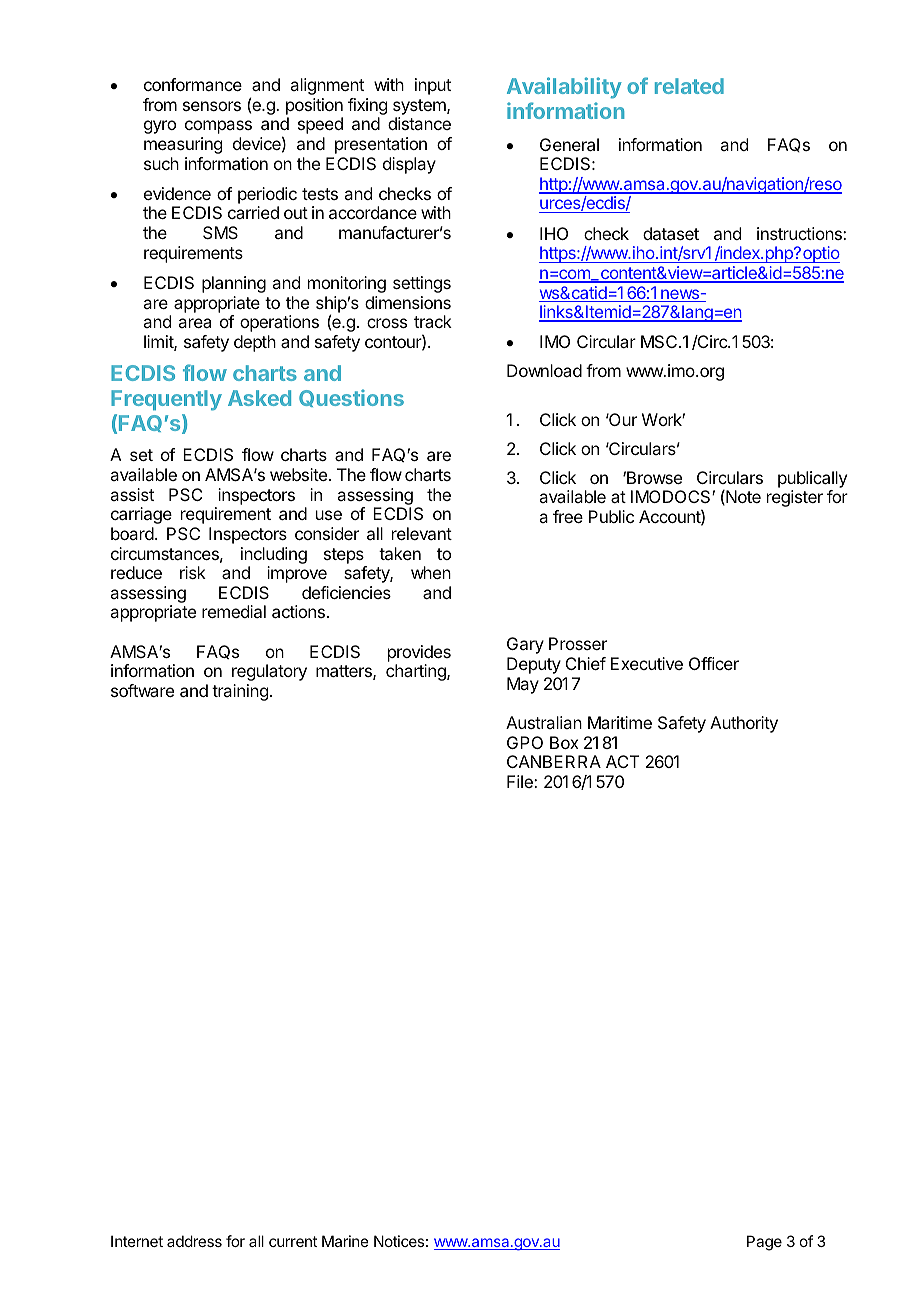 The width and height of the screenshot is (924, 1308). I want to click on Officer, so click(714, 663).
